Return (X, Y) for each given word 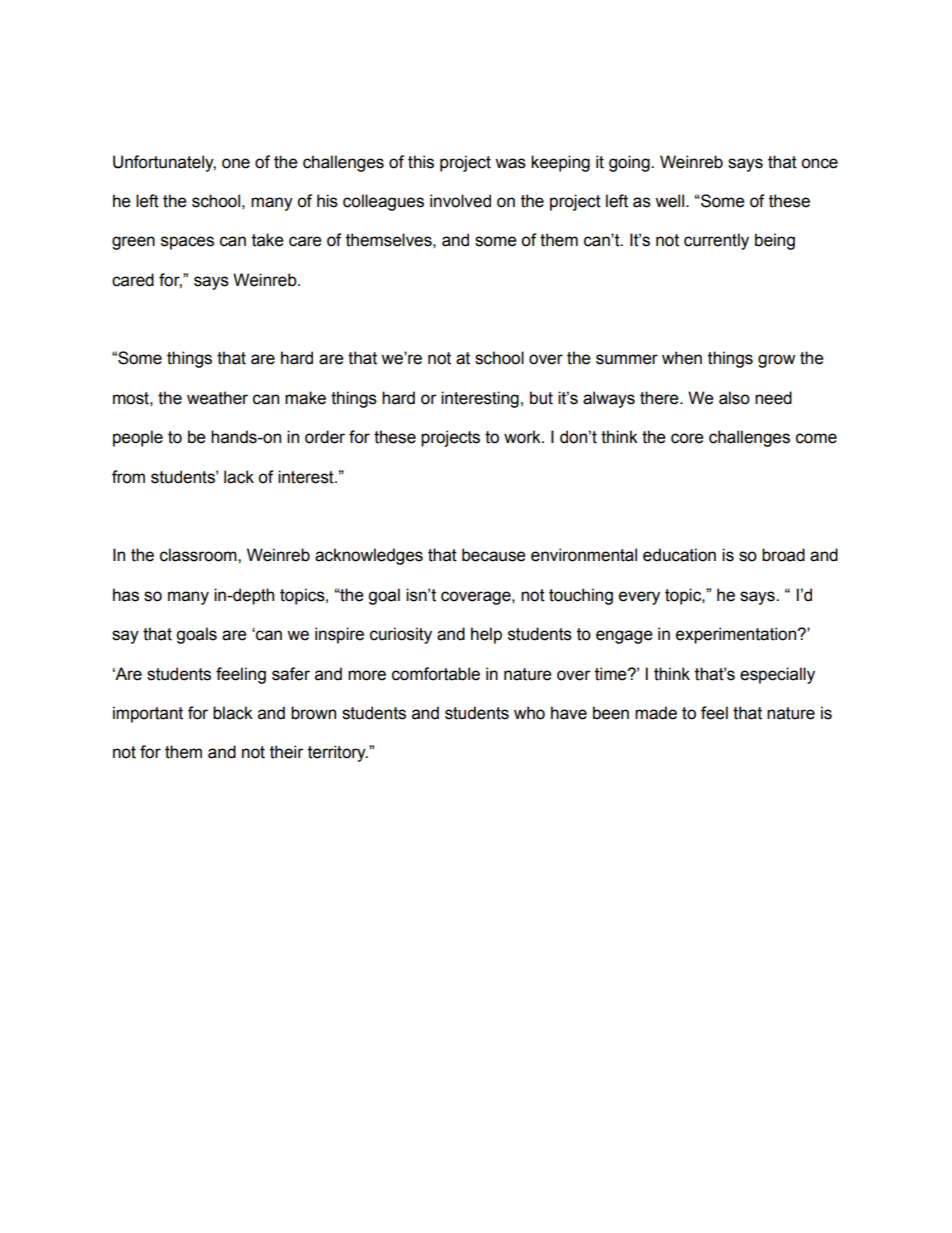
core (687, 438)
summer (627, 359)
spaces (187, 243)
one (236, 163)
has (126, 595)
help (486, 635)
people (138, 438)
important (148, 714)
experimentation (737, 635)
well (669, 201)
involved (460, 201)
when (682, 358)
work (523, 437)
